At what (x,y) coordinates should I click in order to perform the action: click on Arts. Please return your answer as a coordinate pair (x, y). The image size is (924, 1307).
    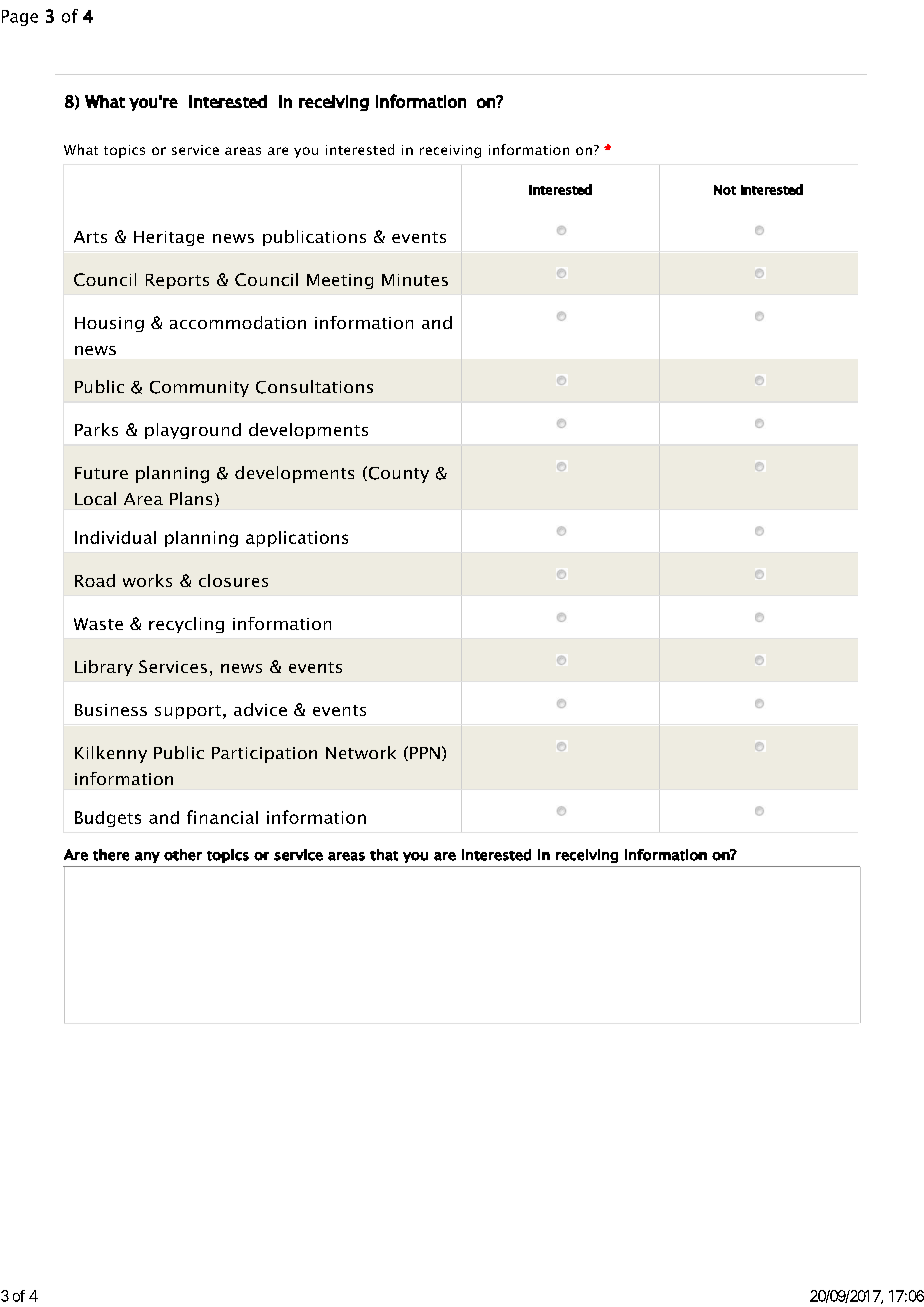
    Looking at the image, I should click on (90, 237).
